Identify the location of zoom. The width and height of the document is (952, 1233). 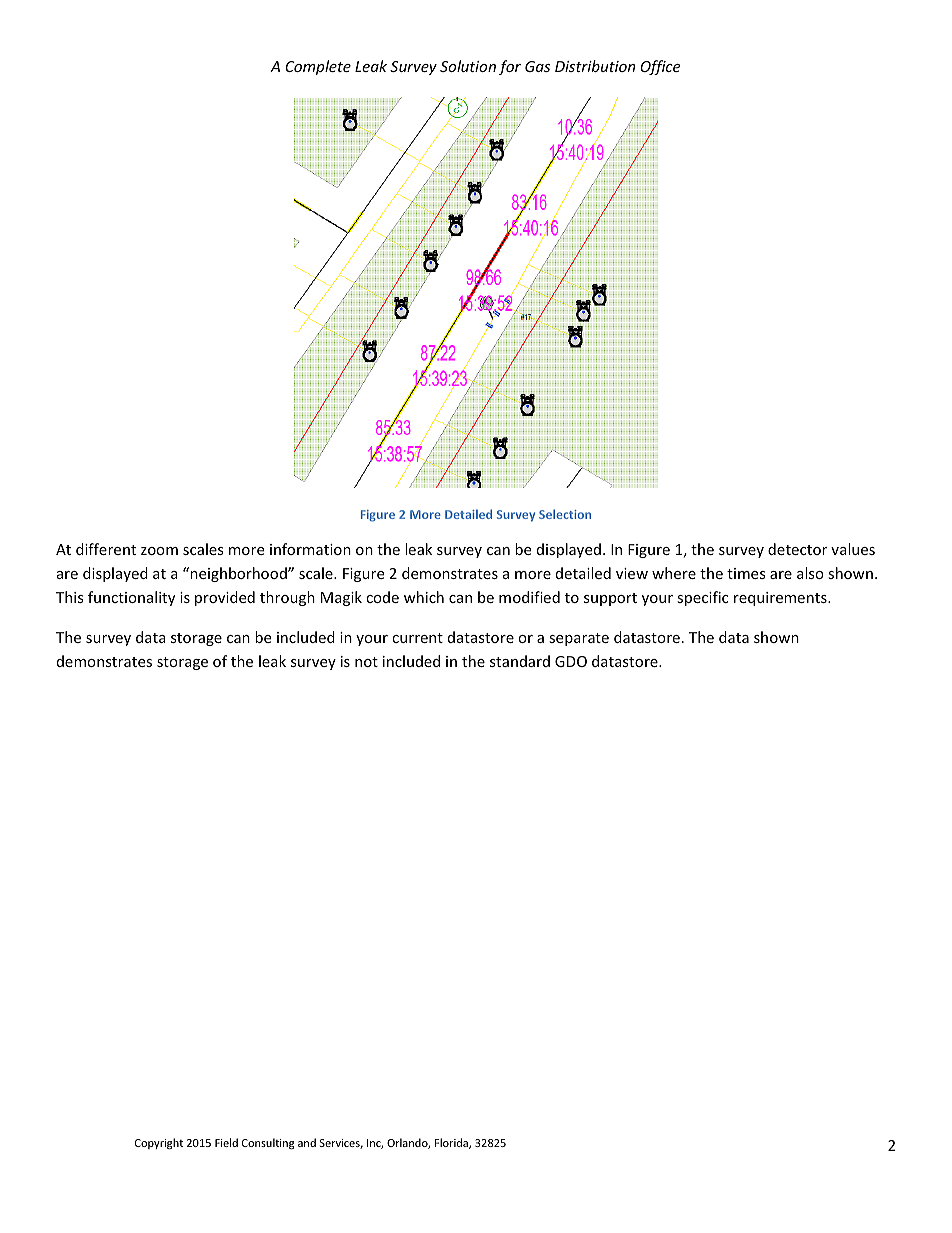
(159, 551).
